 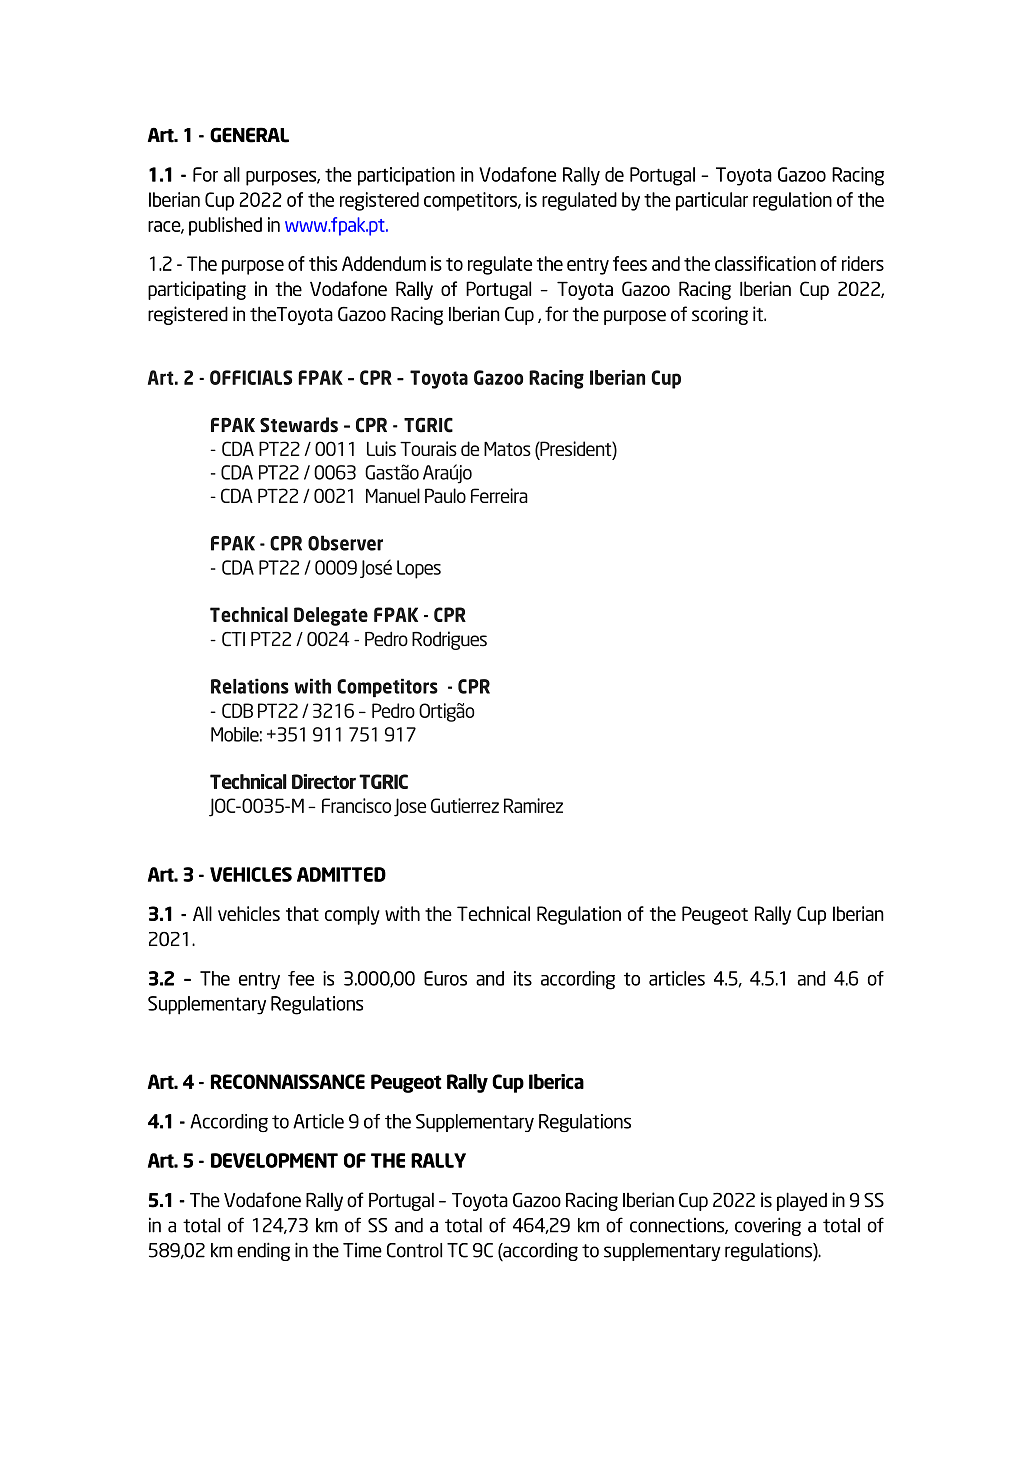 What do you see at coordinates (302, 913) in the screenshot?
I see `that` at bounding box center [302, 913].
